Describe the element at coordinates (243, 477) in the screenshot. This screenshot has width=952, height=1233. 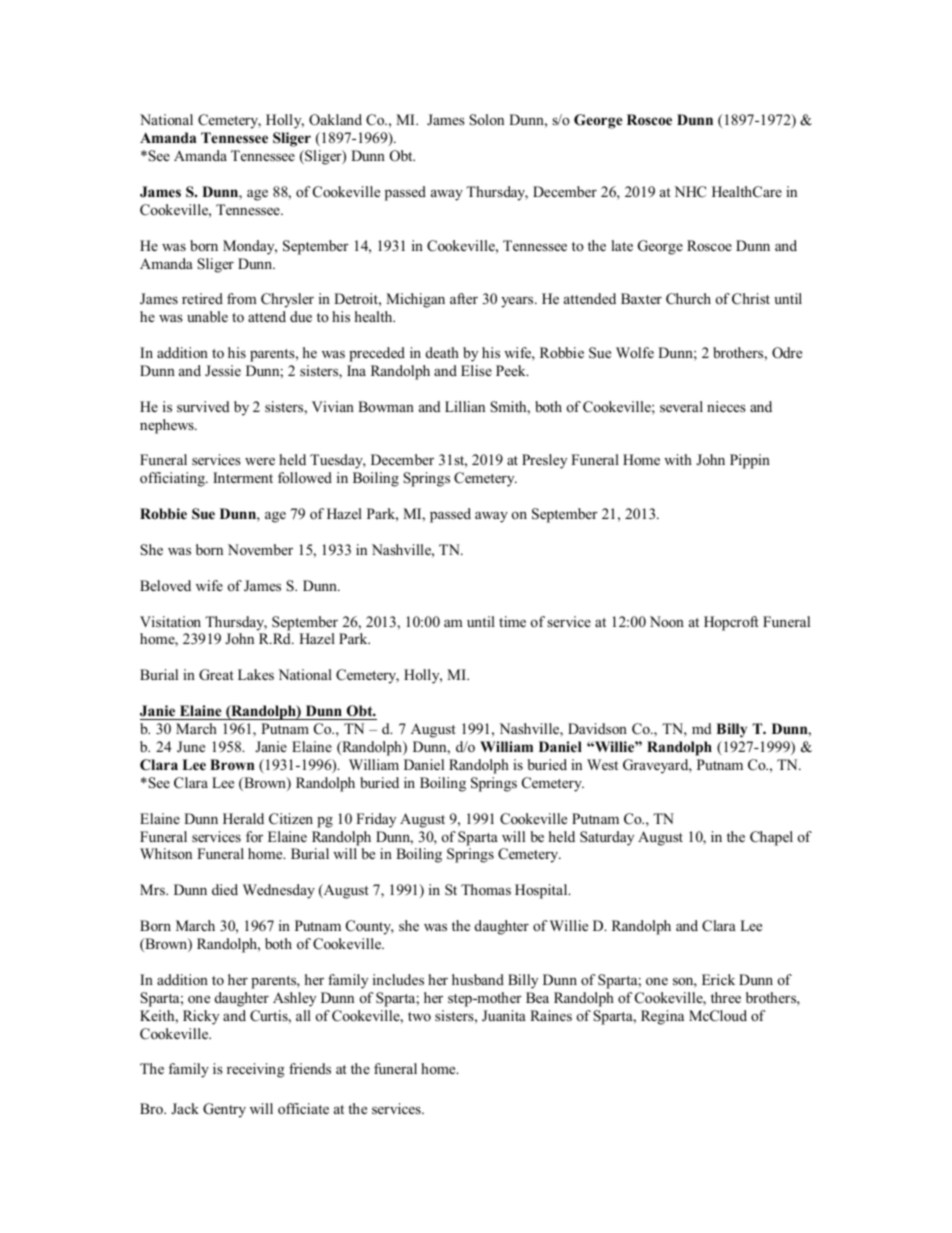
I see `Interment` at that location.
